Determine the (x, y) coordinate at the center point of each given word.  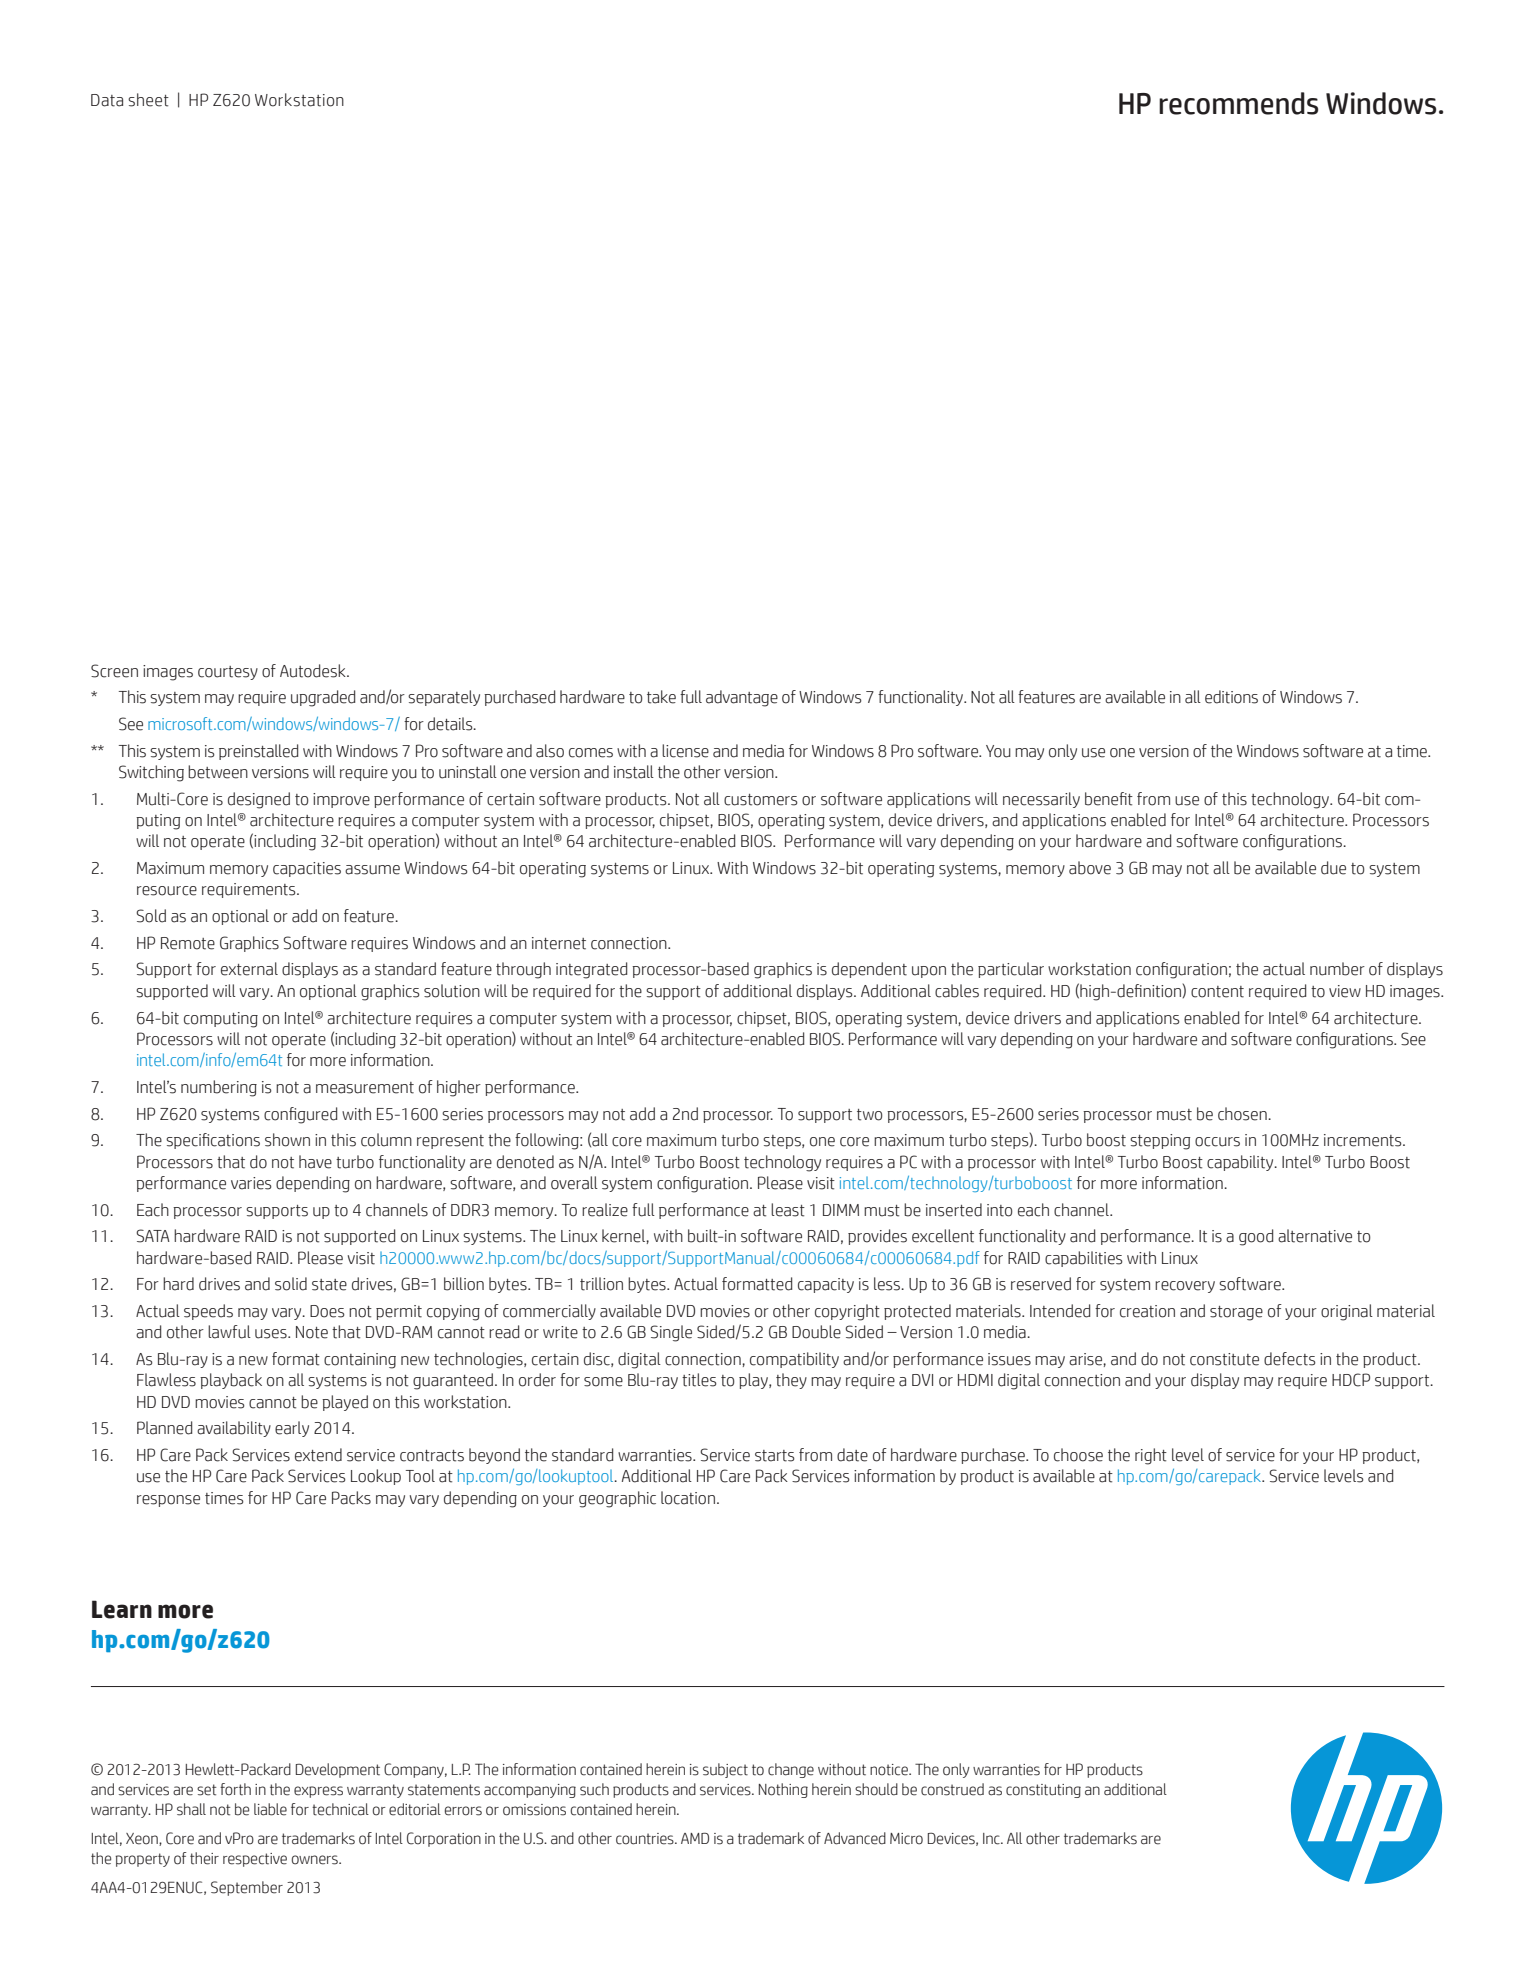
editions (1231, 697)
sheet (148, 100)
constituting (1043, 1791)
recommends (1238, 103)
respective (255, 1860)
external (249, 969)
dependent (869, 970)
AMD (695, 1838)
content (1217, 992)
